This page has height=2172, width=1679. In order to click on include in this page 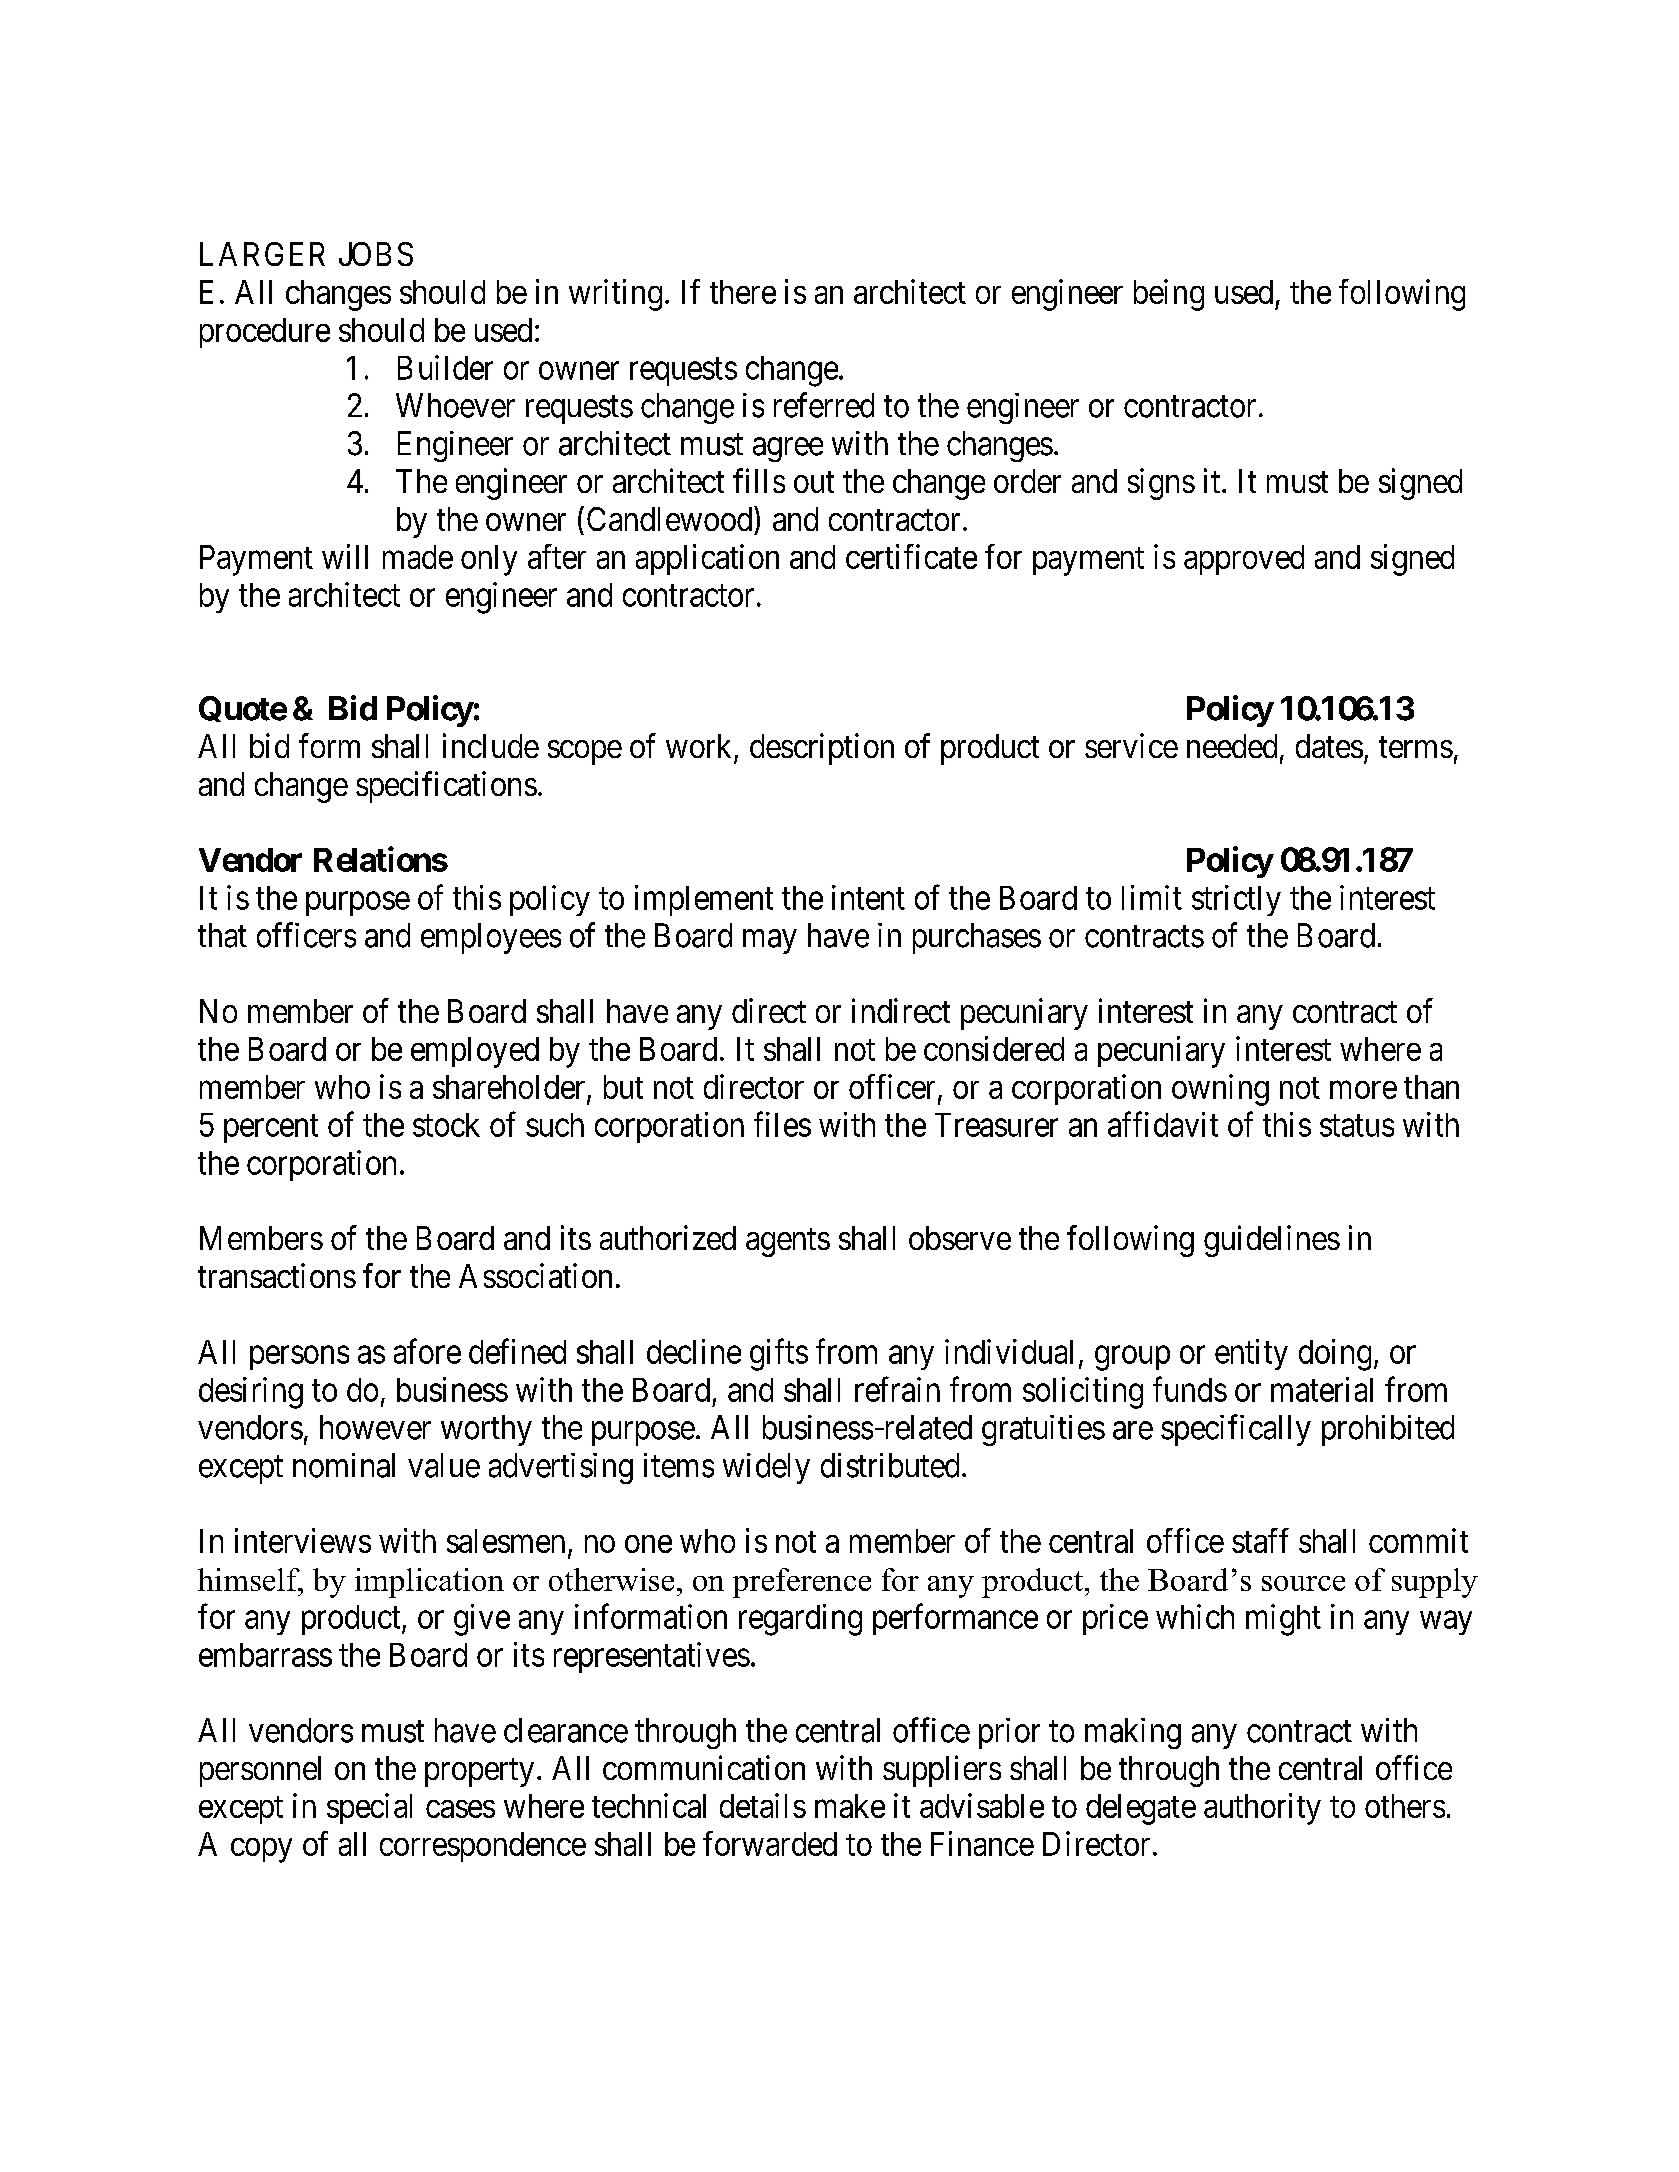, I will do `click(491, 745)`.
